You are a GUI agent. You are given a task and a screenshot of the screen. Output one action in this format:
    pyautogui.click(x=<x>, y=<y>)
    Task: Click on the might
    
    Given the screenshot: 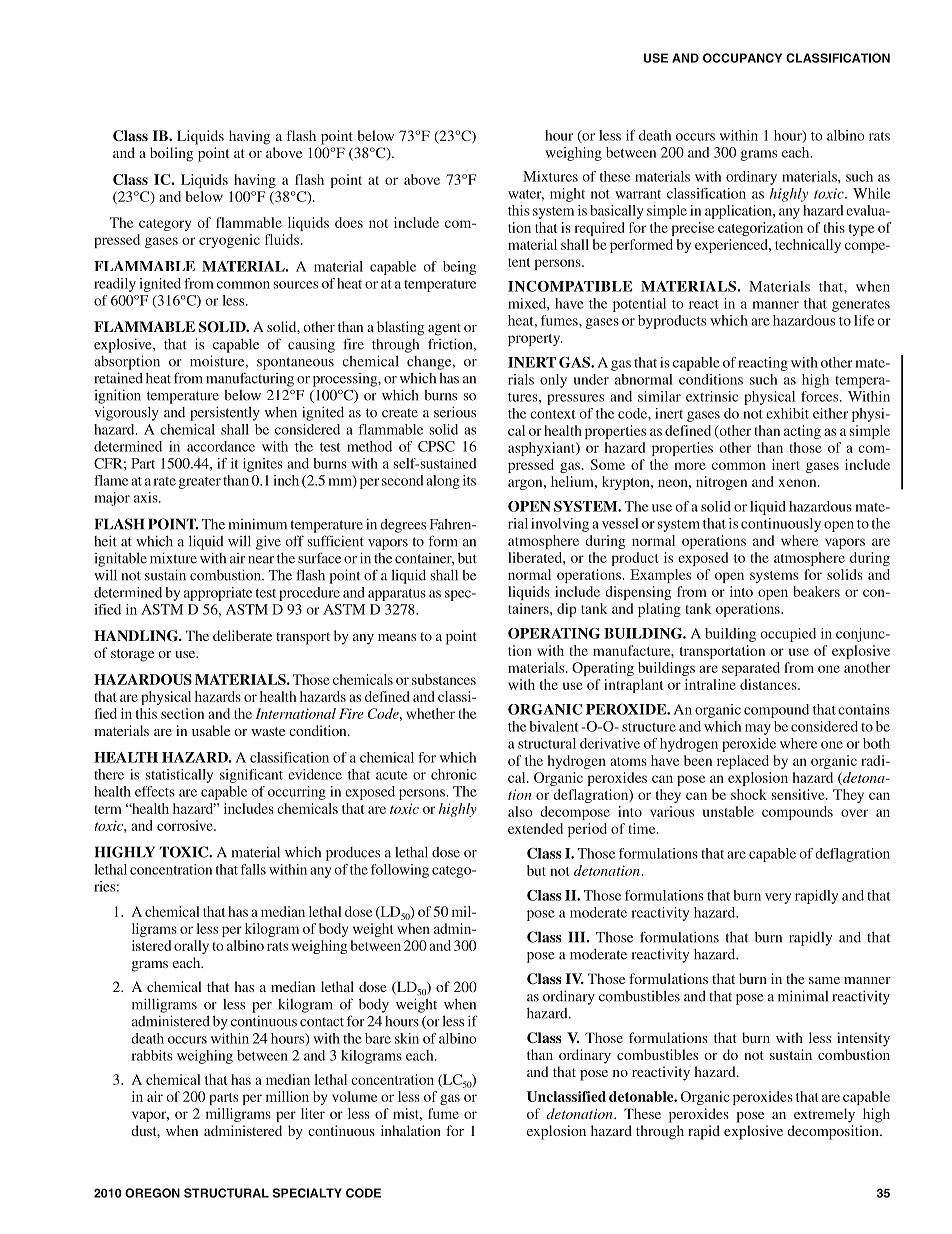 What is the action you would take?
    pyautogui.click(x=567, y=195)
